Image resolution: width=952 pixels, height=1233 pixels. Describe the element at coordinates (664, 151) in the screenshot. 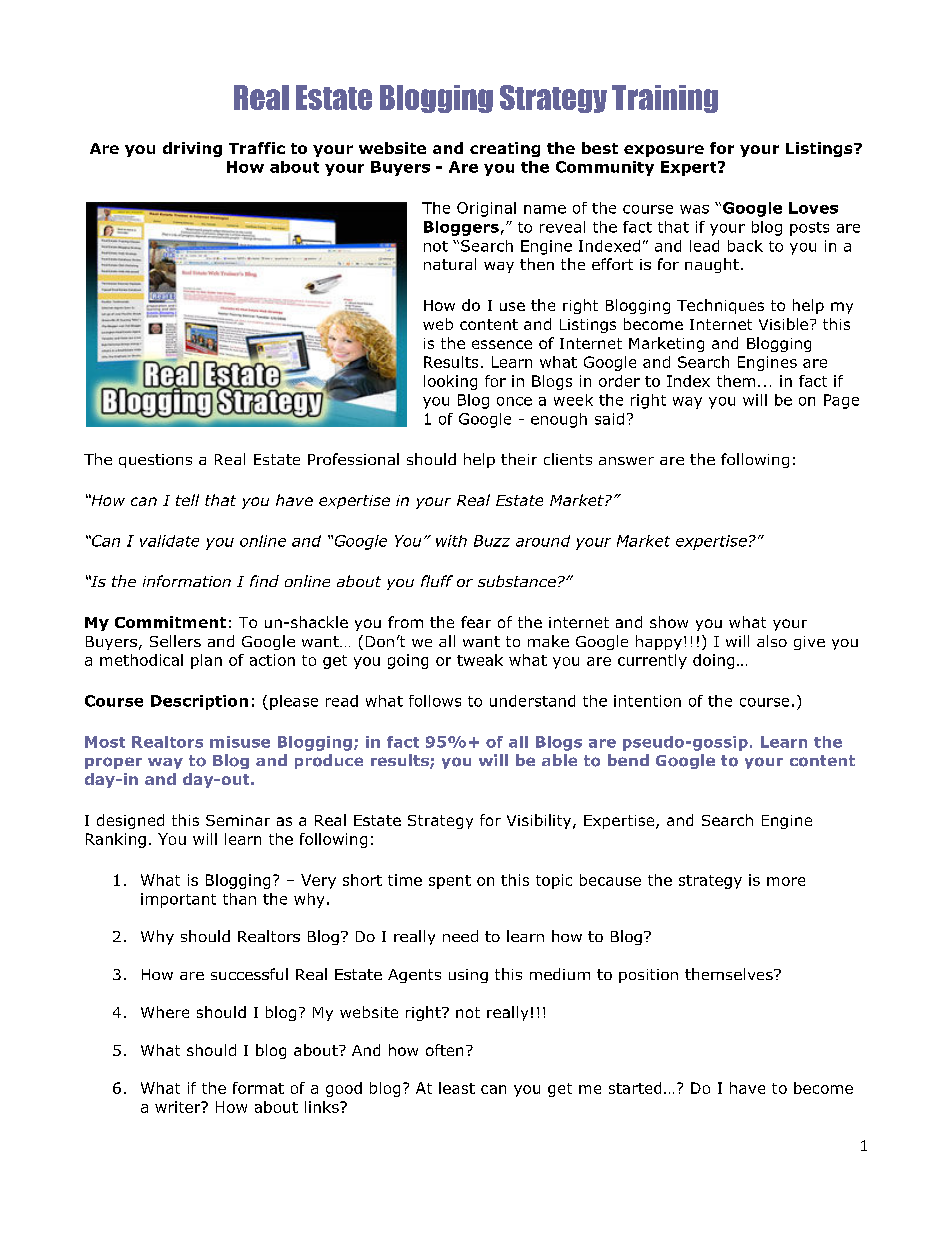

I see `exposure` at that location.
